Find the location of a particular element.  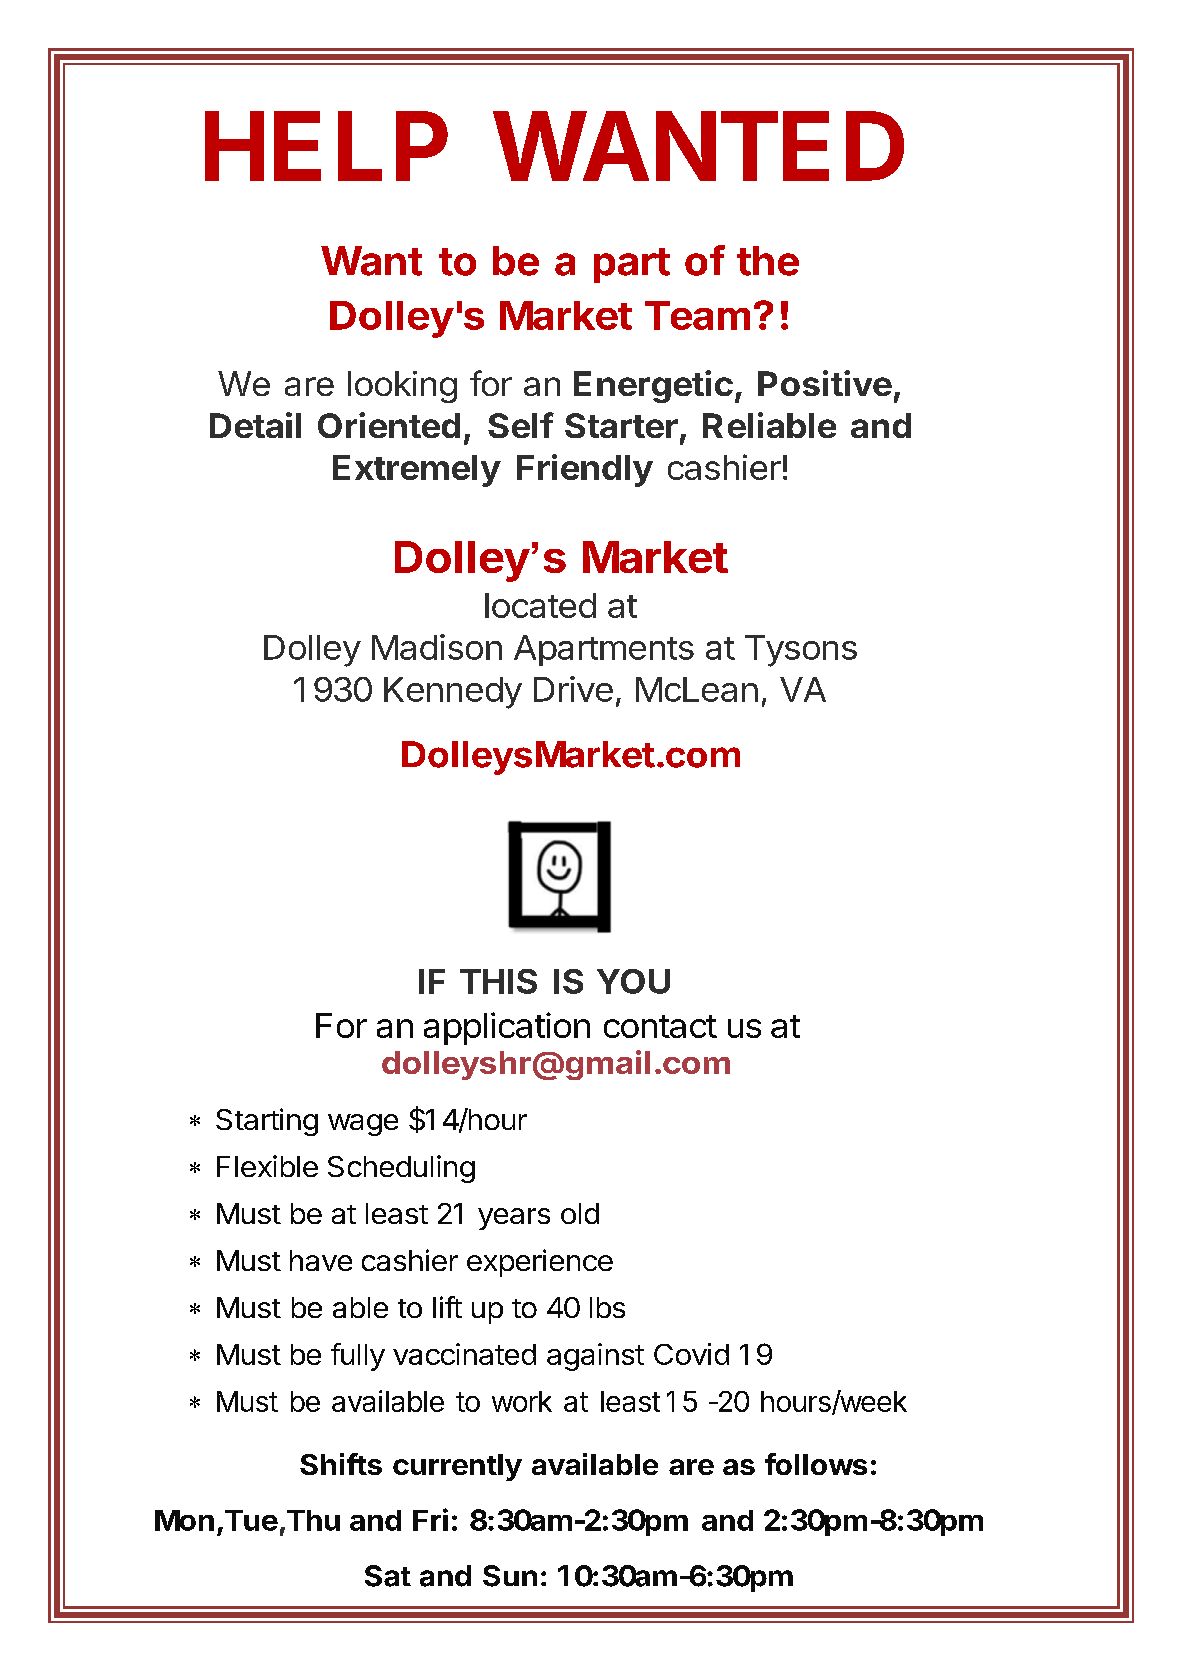

Friendly is located at coordinates (585, 470).
